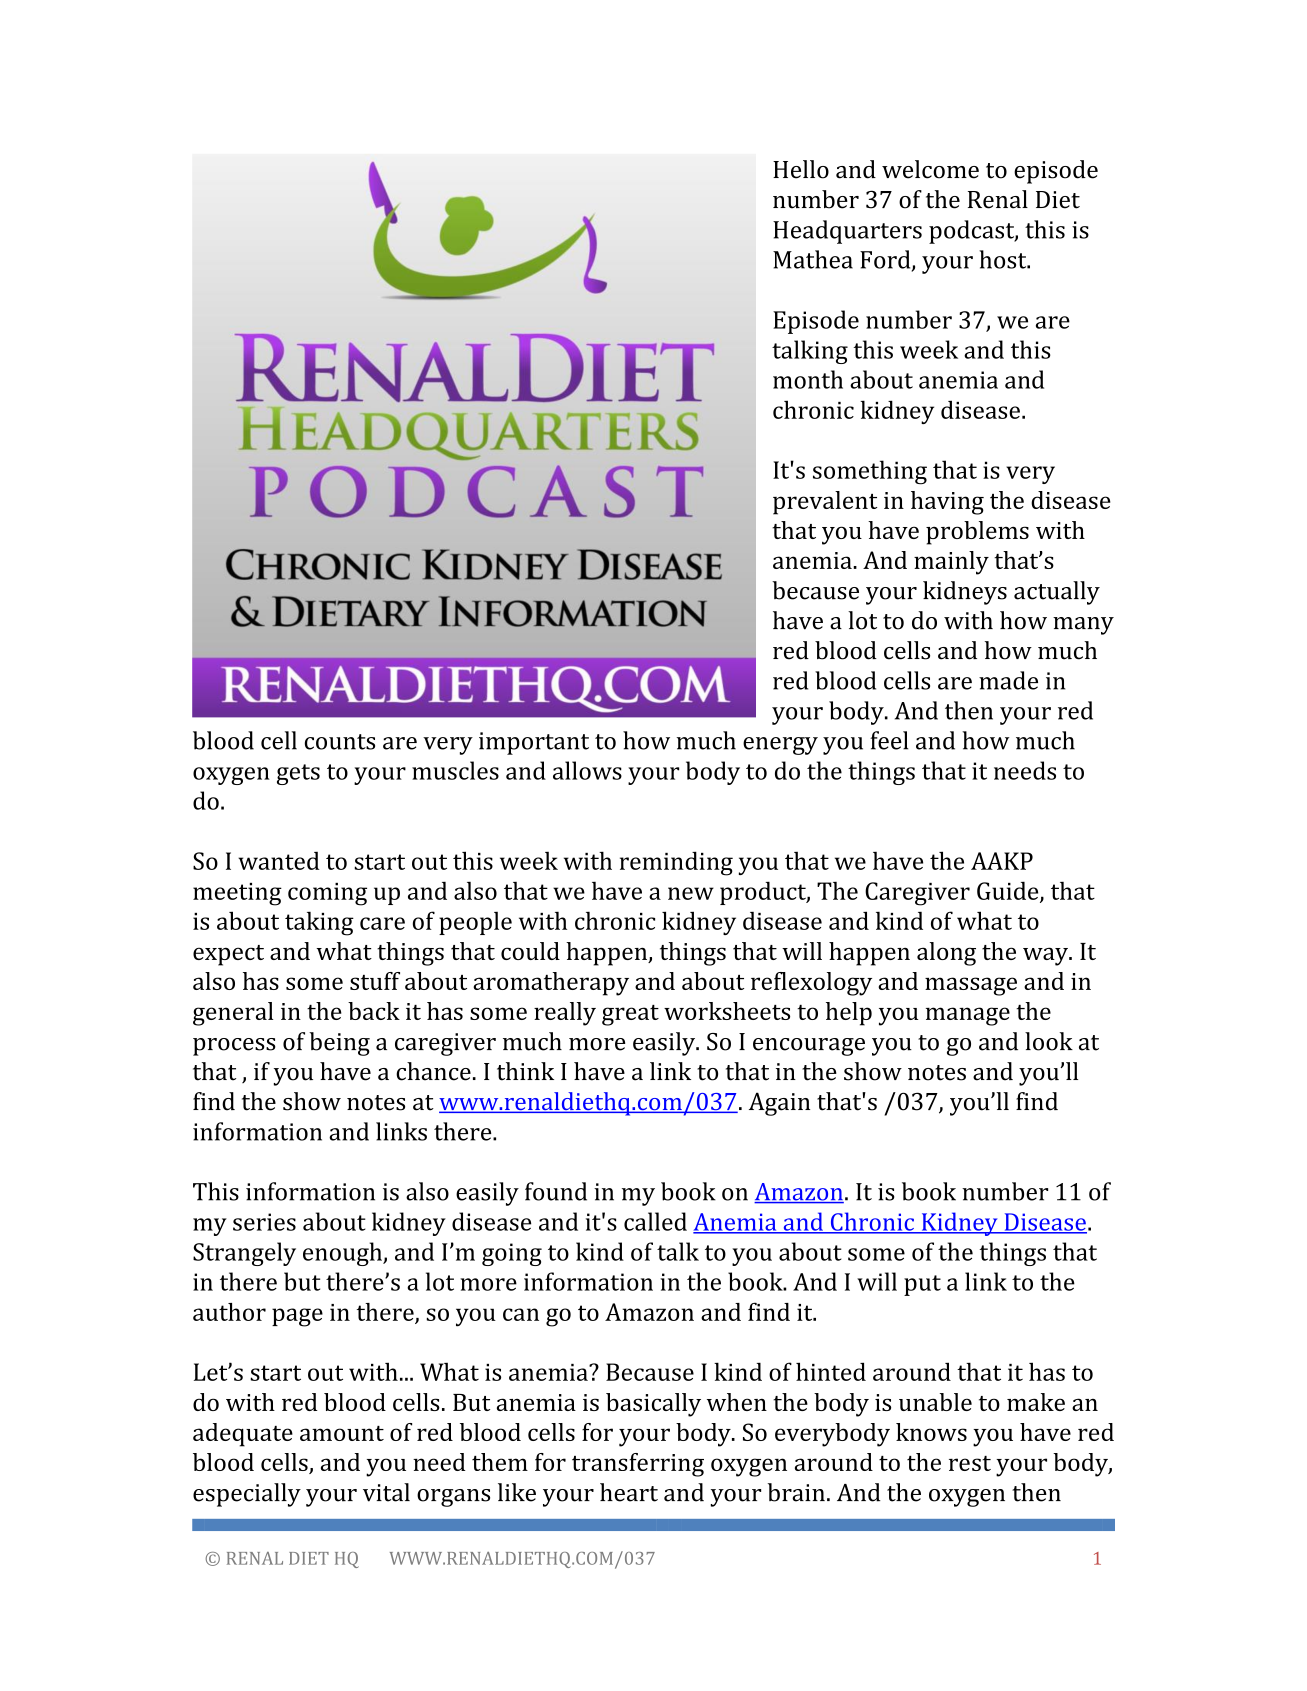  Describe the element at coordinates (825, 503) in the image. I see `prevalent` at that location.
